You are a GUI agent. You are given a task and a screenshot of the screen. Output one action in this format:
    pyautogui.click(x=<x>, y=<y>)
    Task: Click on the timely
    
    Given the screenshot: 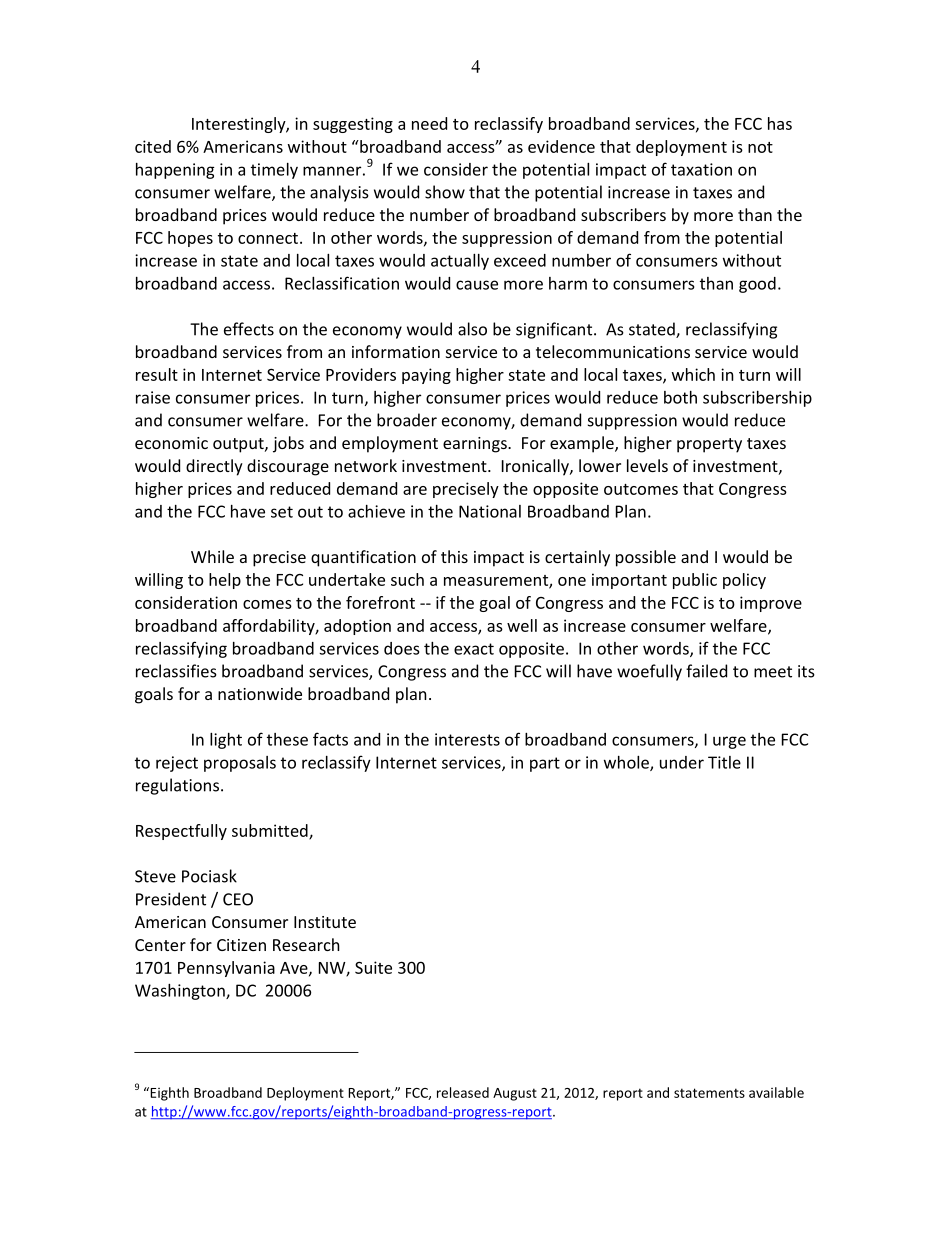 What is the action you would take?
    pyautogui.click(x=274, y=171)
